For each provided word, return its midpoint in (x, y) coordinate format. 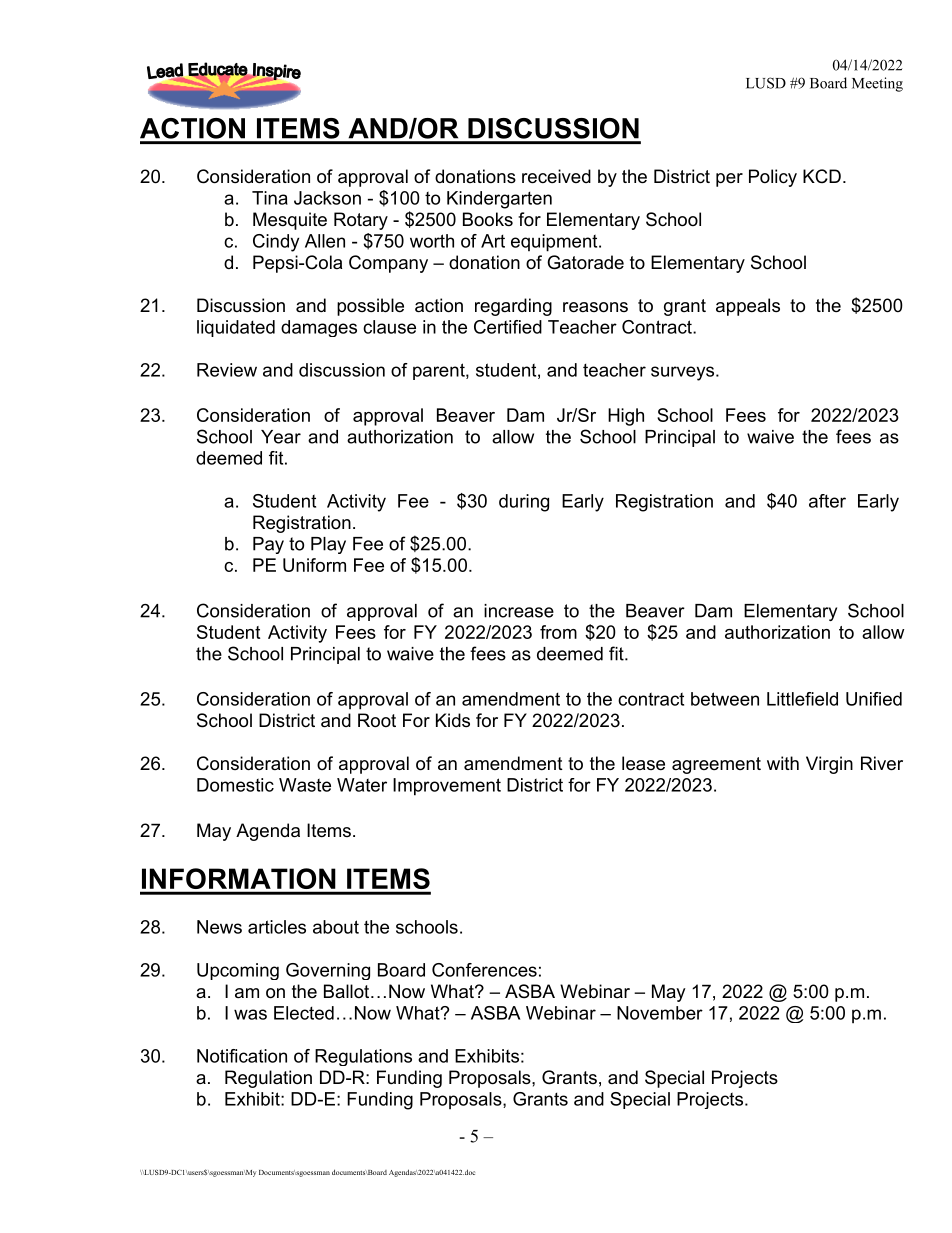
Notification (242, 1056)
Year (281, 437)
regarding (513, 307)
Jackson (327, 198)
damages (319, 328)
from (558, 632)
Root (377, 720)
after (827, 501)
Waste (305, 785)
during (524, 503)
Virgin (829, 765)
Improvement (447, 787)
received (556, 176)
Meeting (877, 84)
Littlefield (802, 699)
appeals (748, 307)
